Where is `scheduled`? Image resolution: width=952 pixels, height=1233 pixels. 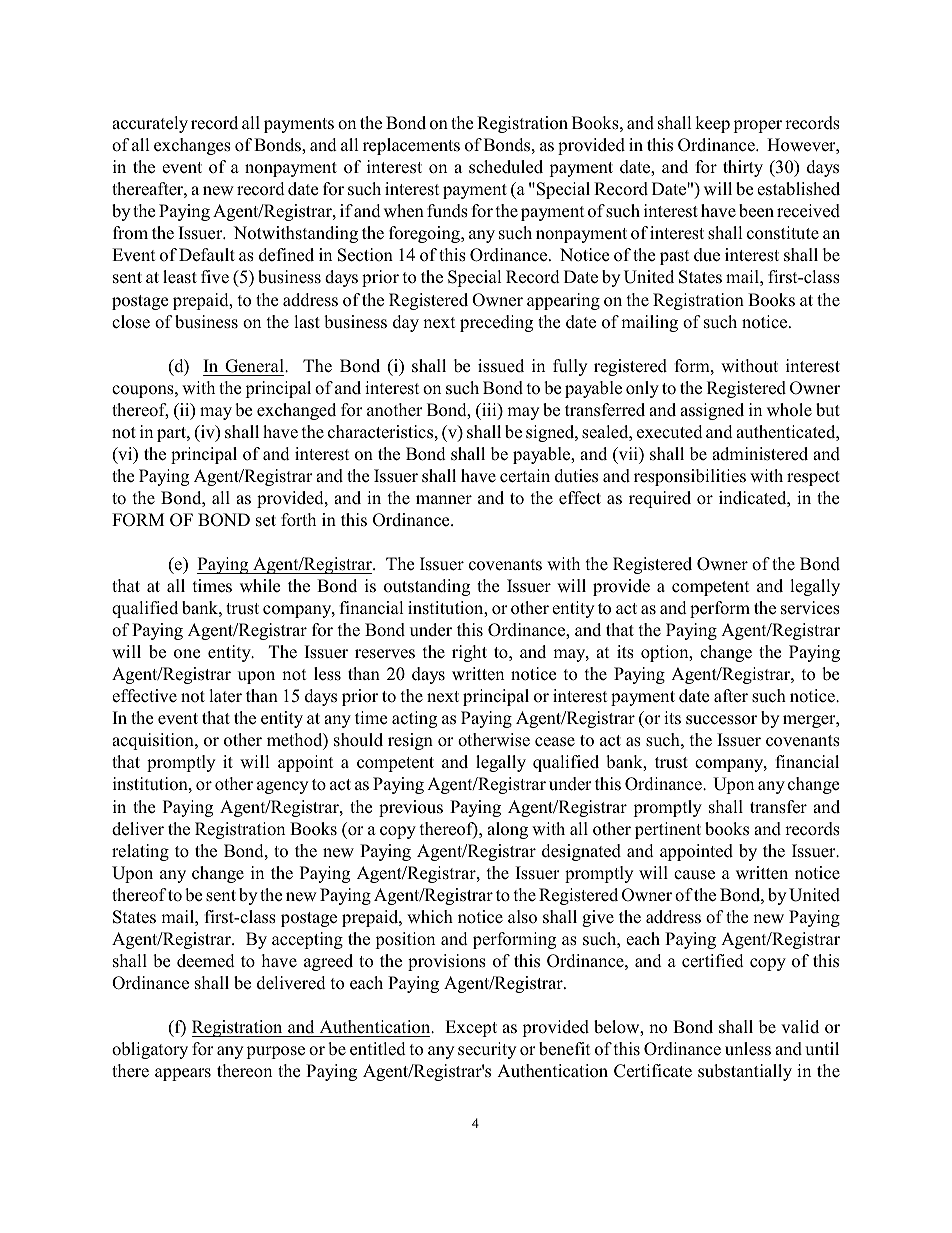 scheduled is located at coordinates (506, 167).
